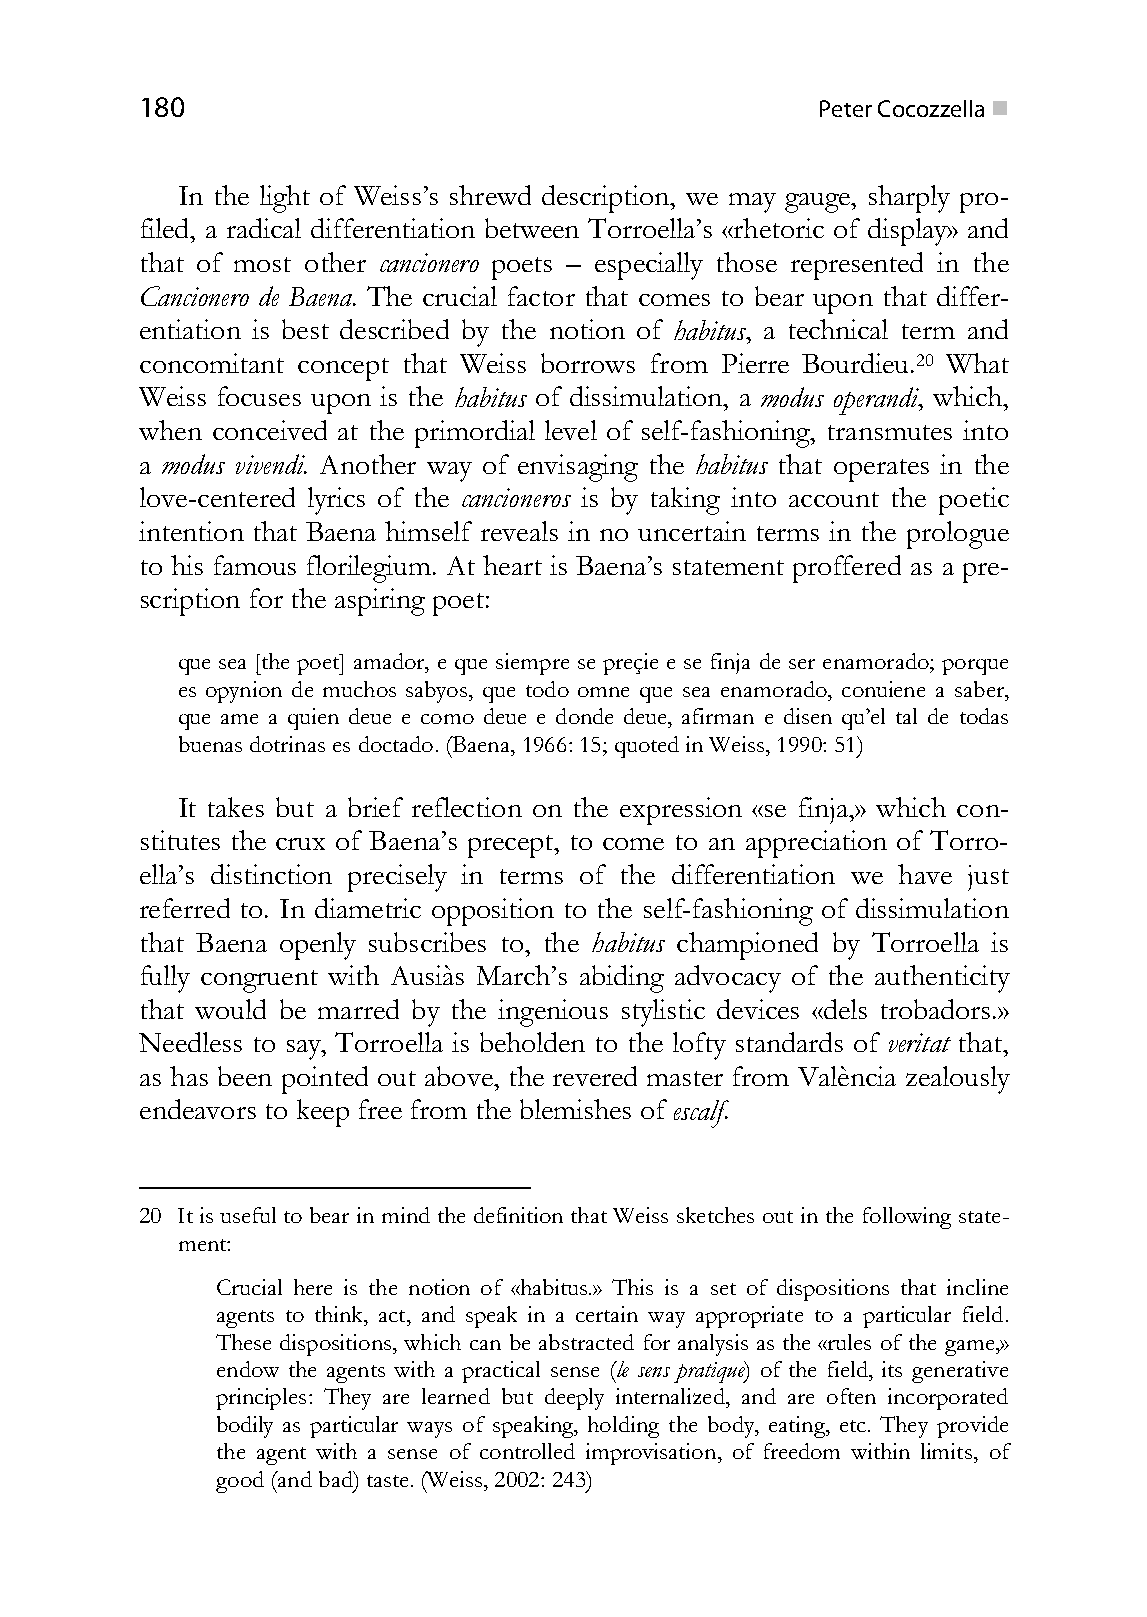  Describe the element at coordinates (285, 199) in the screenshot. I see `light` at that location.
